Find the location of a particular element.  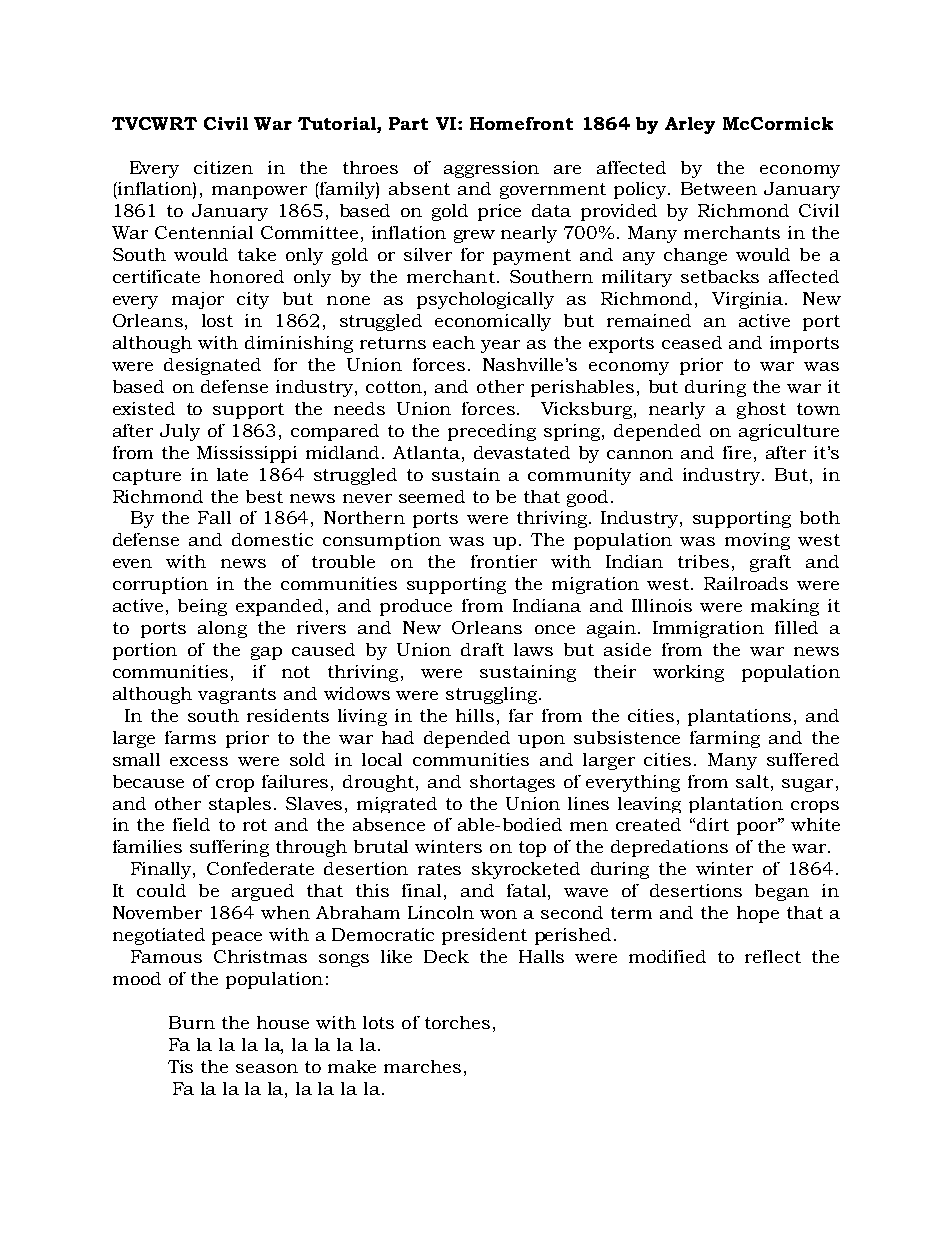

reflect is located at coordinates (773, 956).
